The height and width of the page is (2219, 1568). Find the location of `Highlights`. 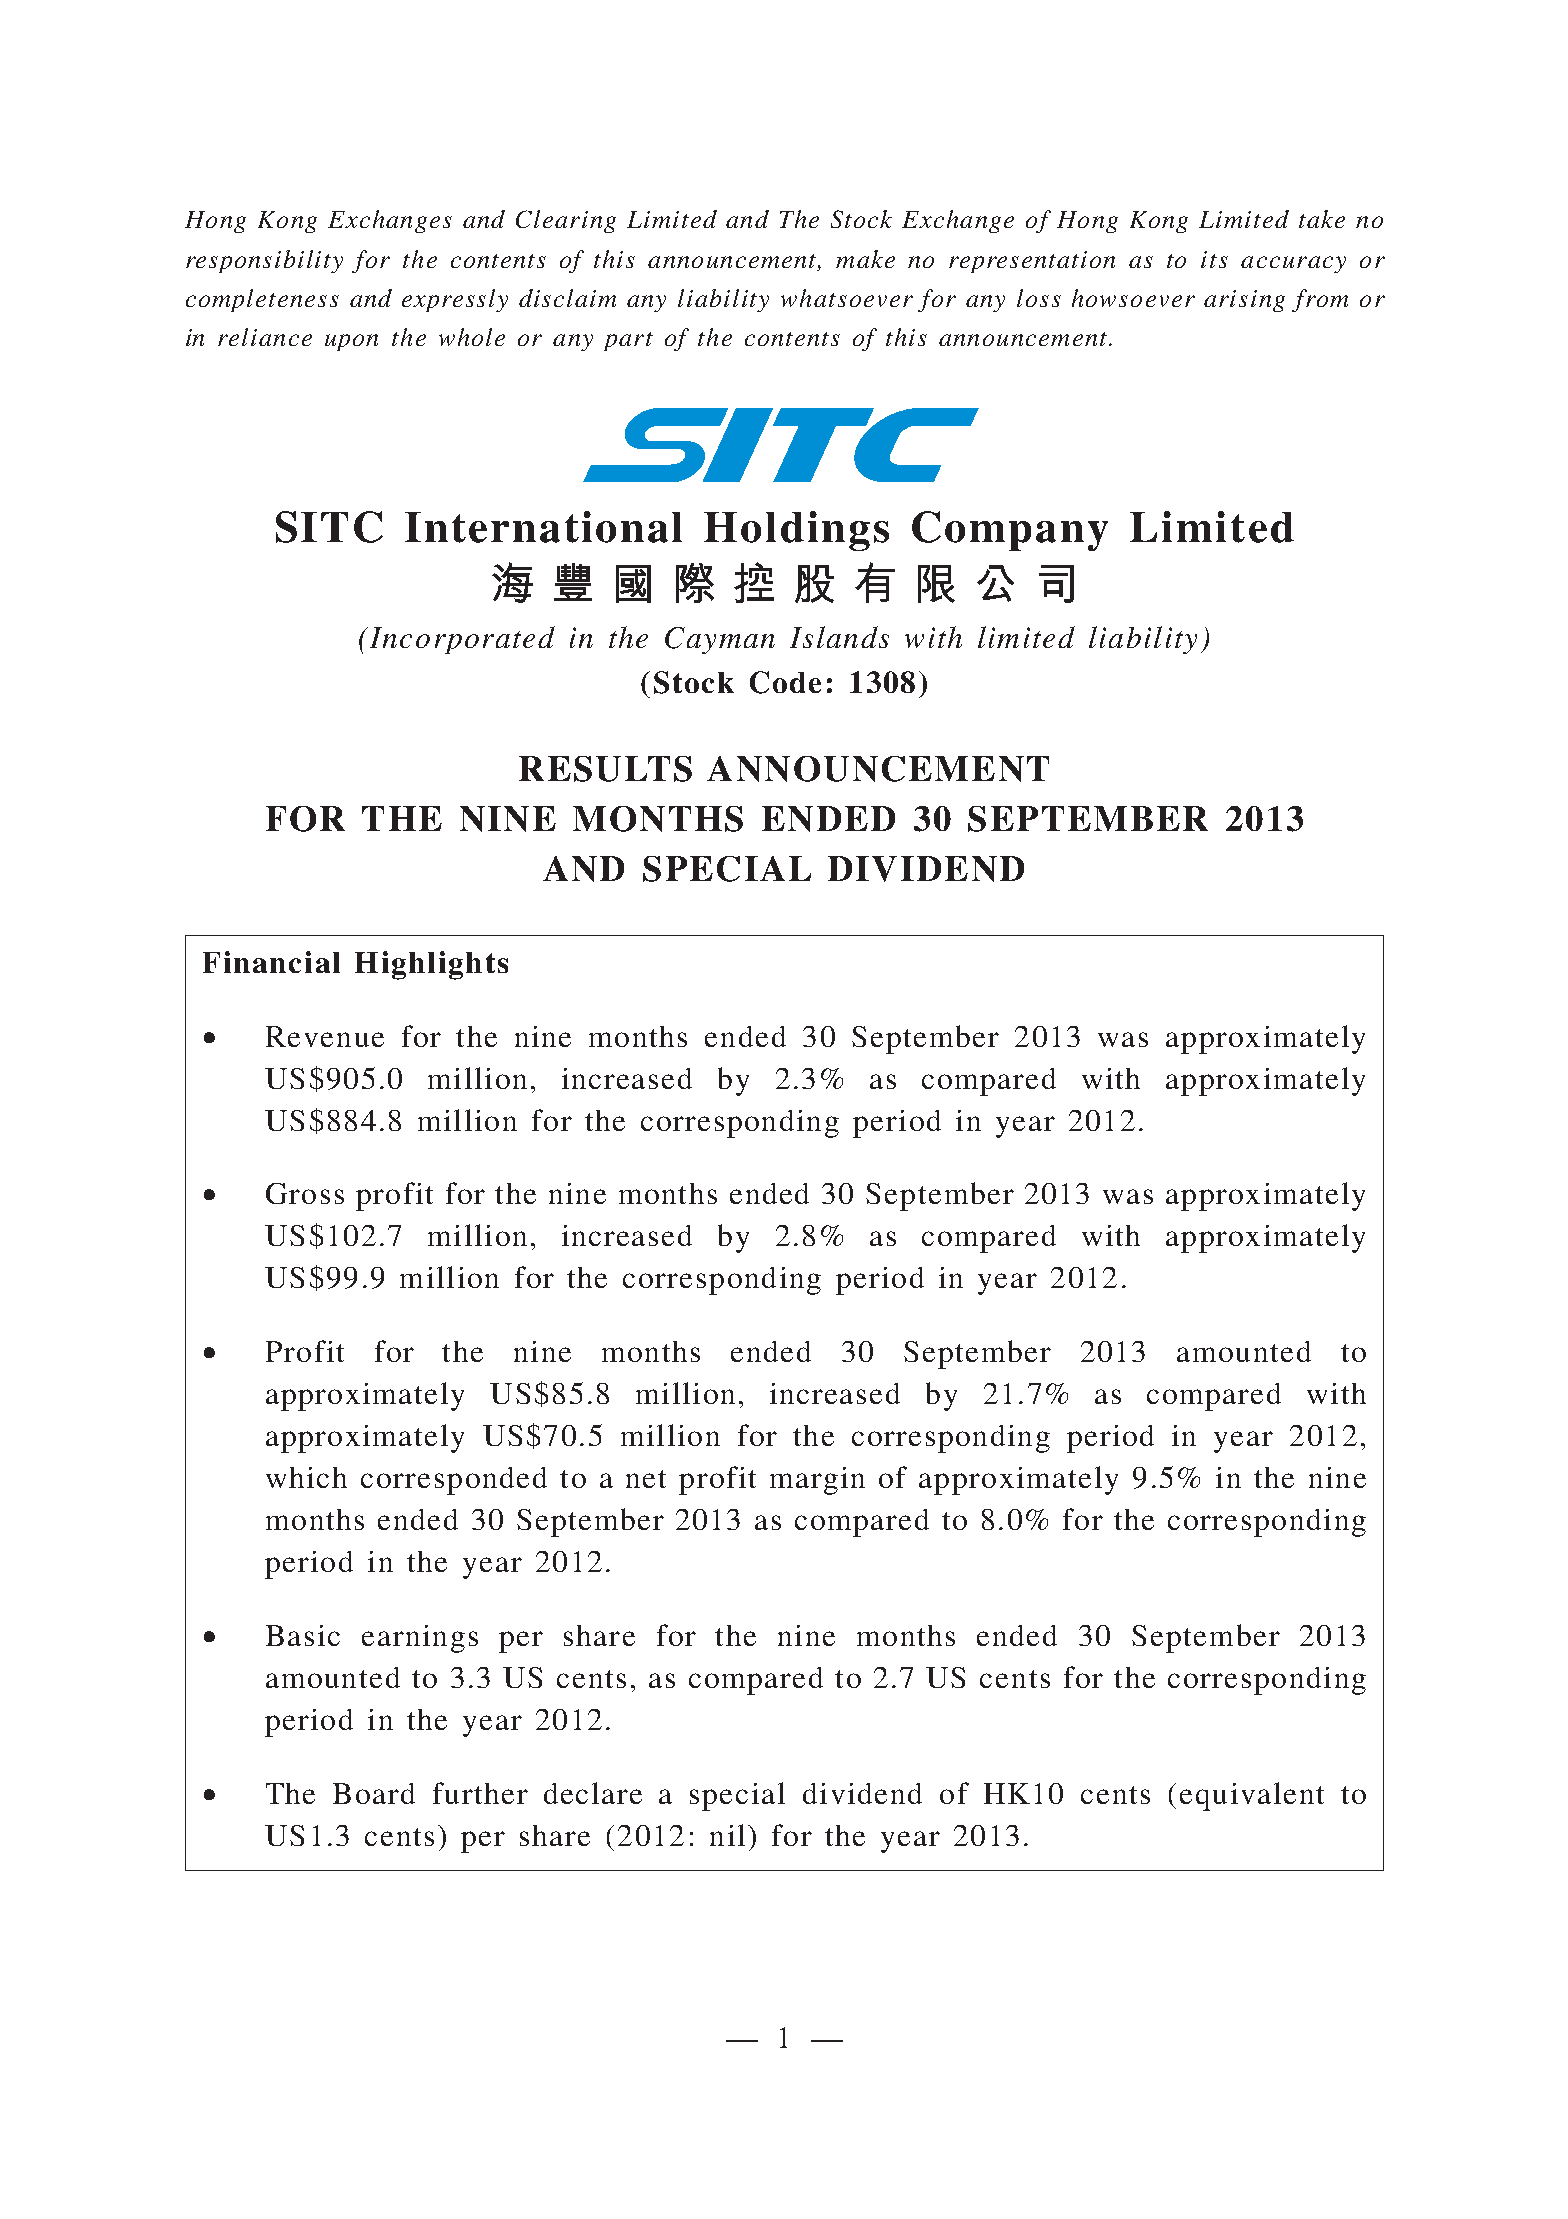

Highlights is located at coordinates (431, 965).
